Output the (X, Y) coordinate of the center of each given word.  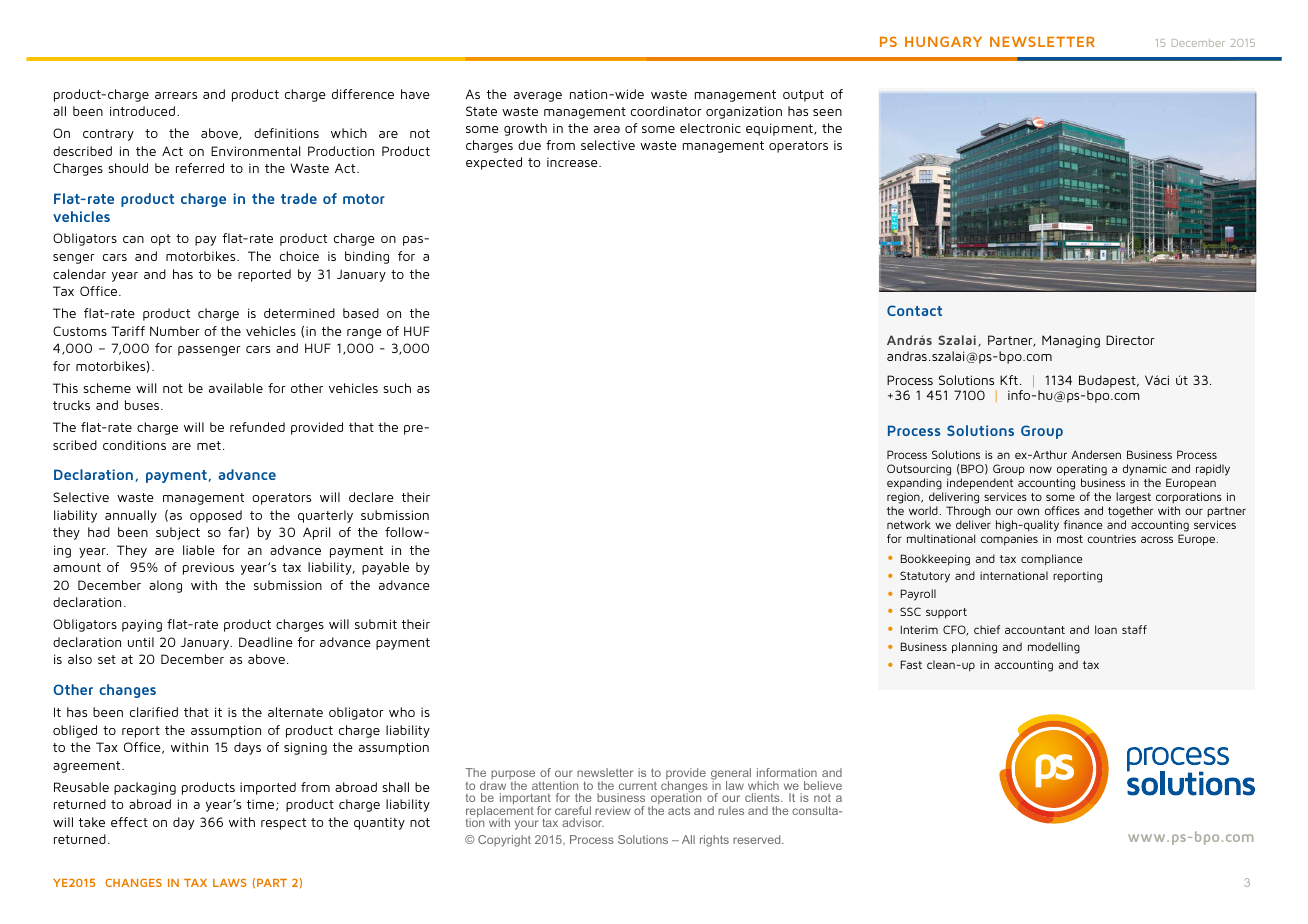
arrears (176, 95)
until (141, 642)
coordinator (666, 111)
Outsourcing (919, 470)
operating (1082, 470)
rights (714, 841)
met (209, 445)
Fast (911, 664)
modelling (1054, 648)
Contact (914, 310)
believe (823, 785)
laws (230, 883)
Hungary (943, 41)
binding (367, 257)
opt (161, 240)
